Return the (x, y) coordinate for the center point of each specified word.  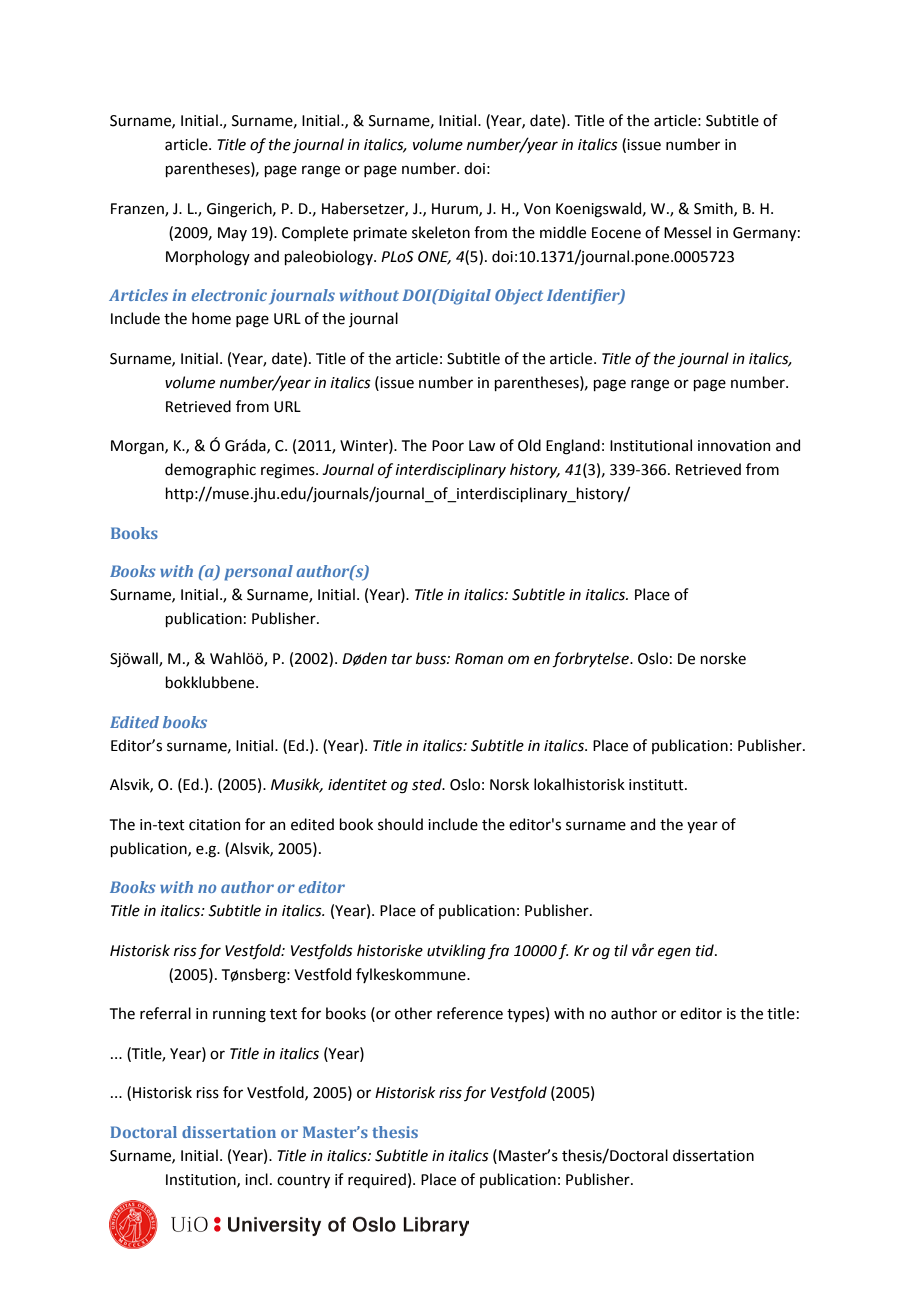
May (232, 234)
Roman (479, 659)
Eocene (616, 233)
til (621, 950)
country (303, 1181)
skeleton (441, 232)
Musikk (297, 785)
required (377, 1180)
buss (432, 658)
